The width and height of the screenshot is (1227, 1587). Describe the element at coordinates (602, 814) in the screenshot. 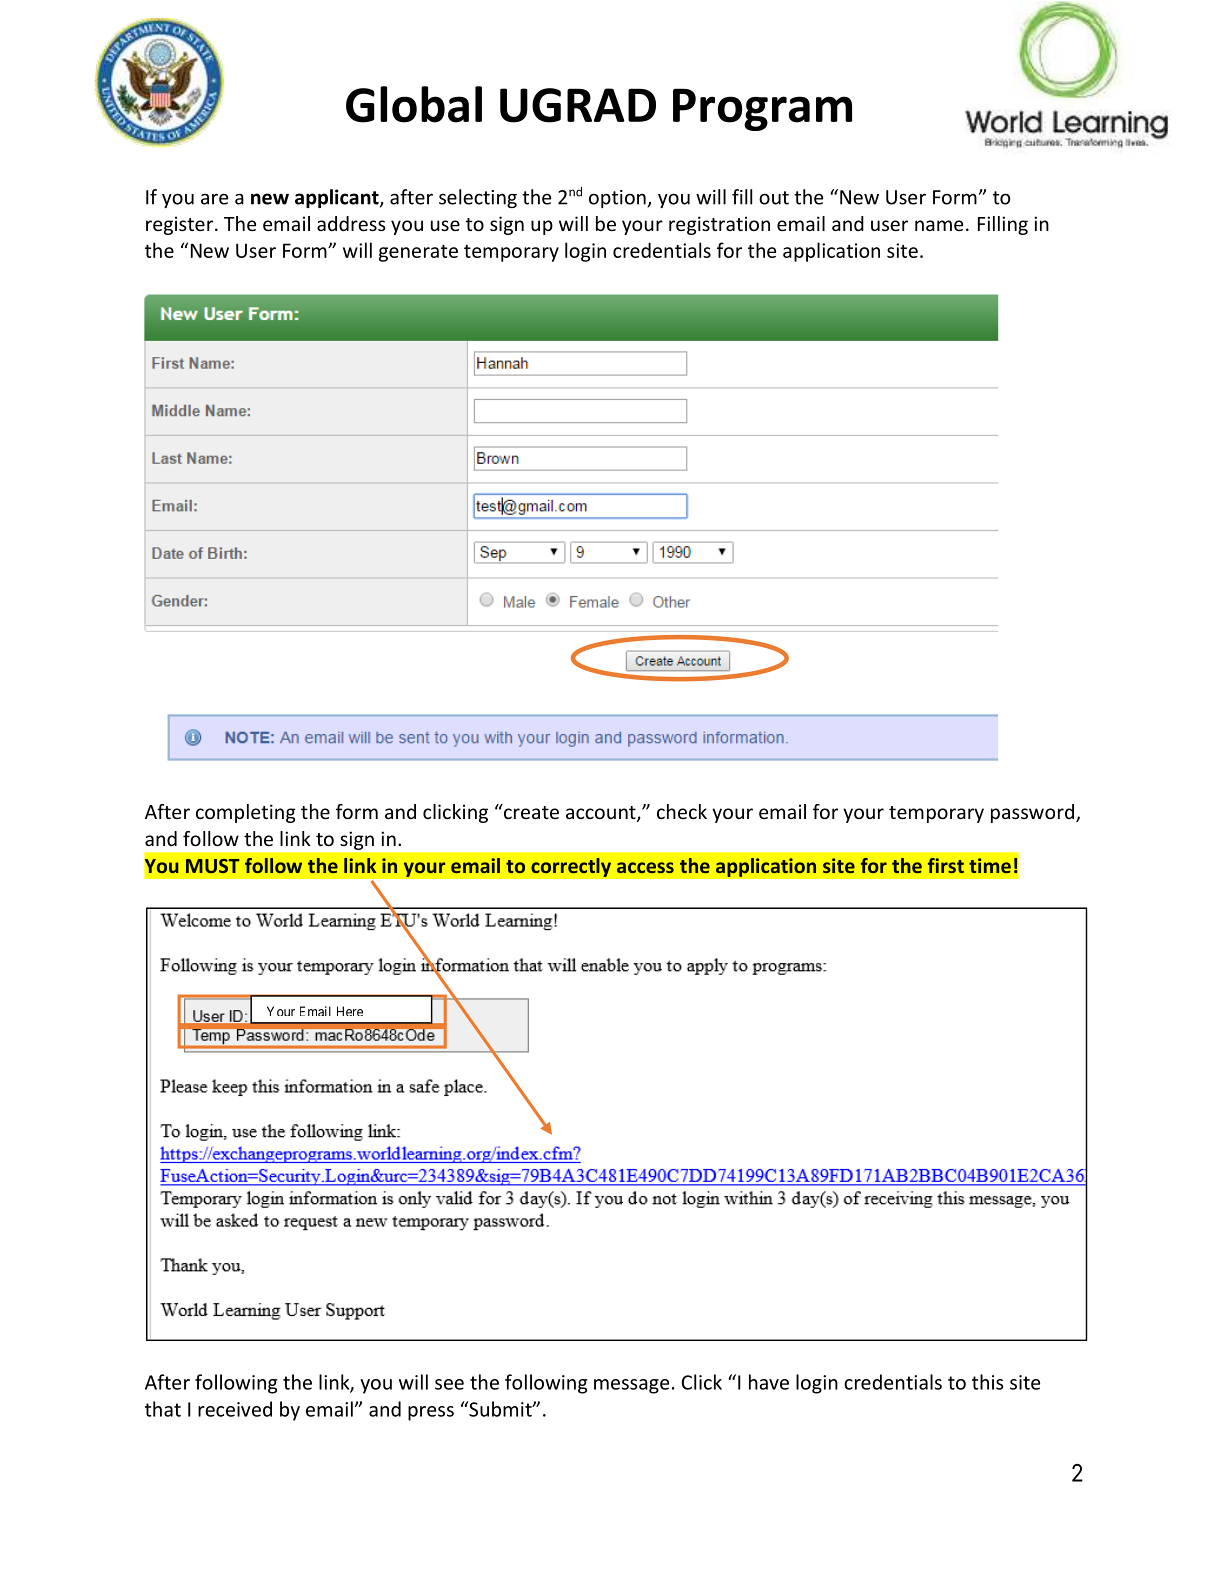

I see `account` at that location.
